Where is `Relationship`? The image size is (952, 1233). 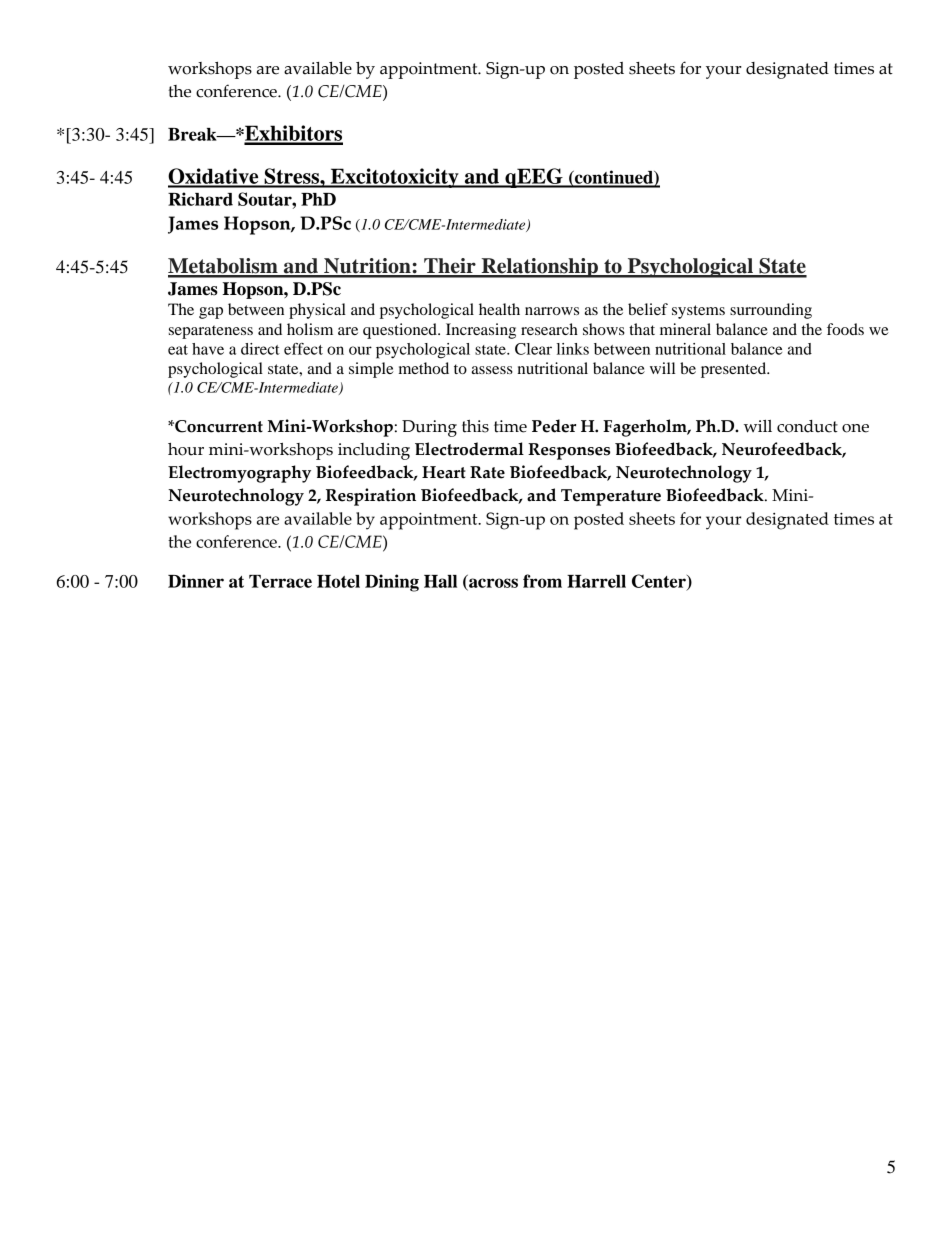 Relationship is located at coordinates (539, 268).
